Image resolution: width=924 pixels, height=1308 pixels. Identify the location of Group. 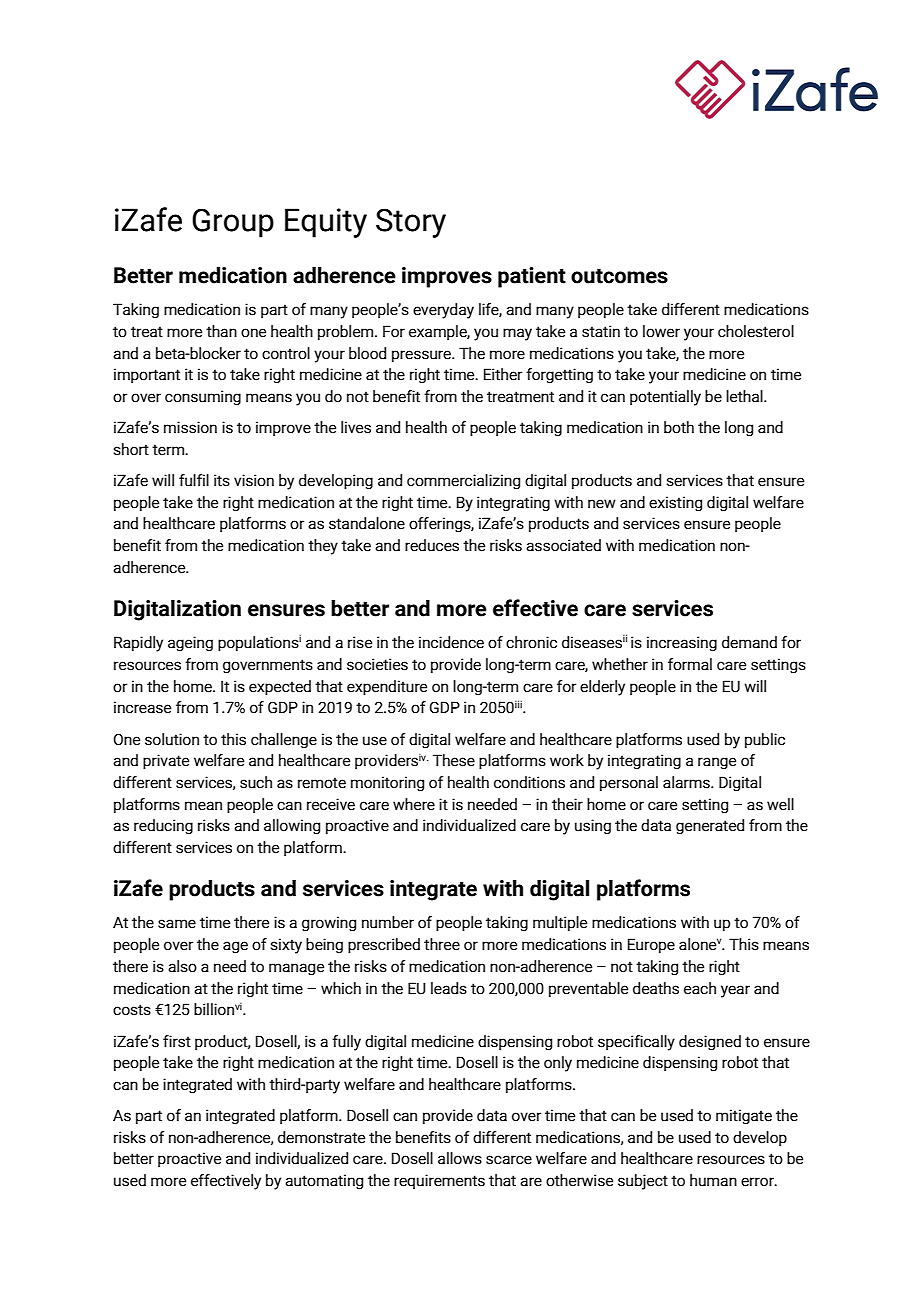
(233, 223).
